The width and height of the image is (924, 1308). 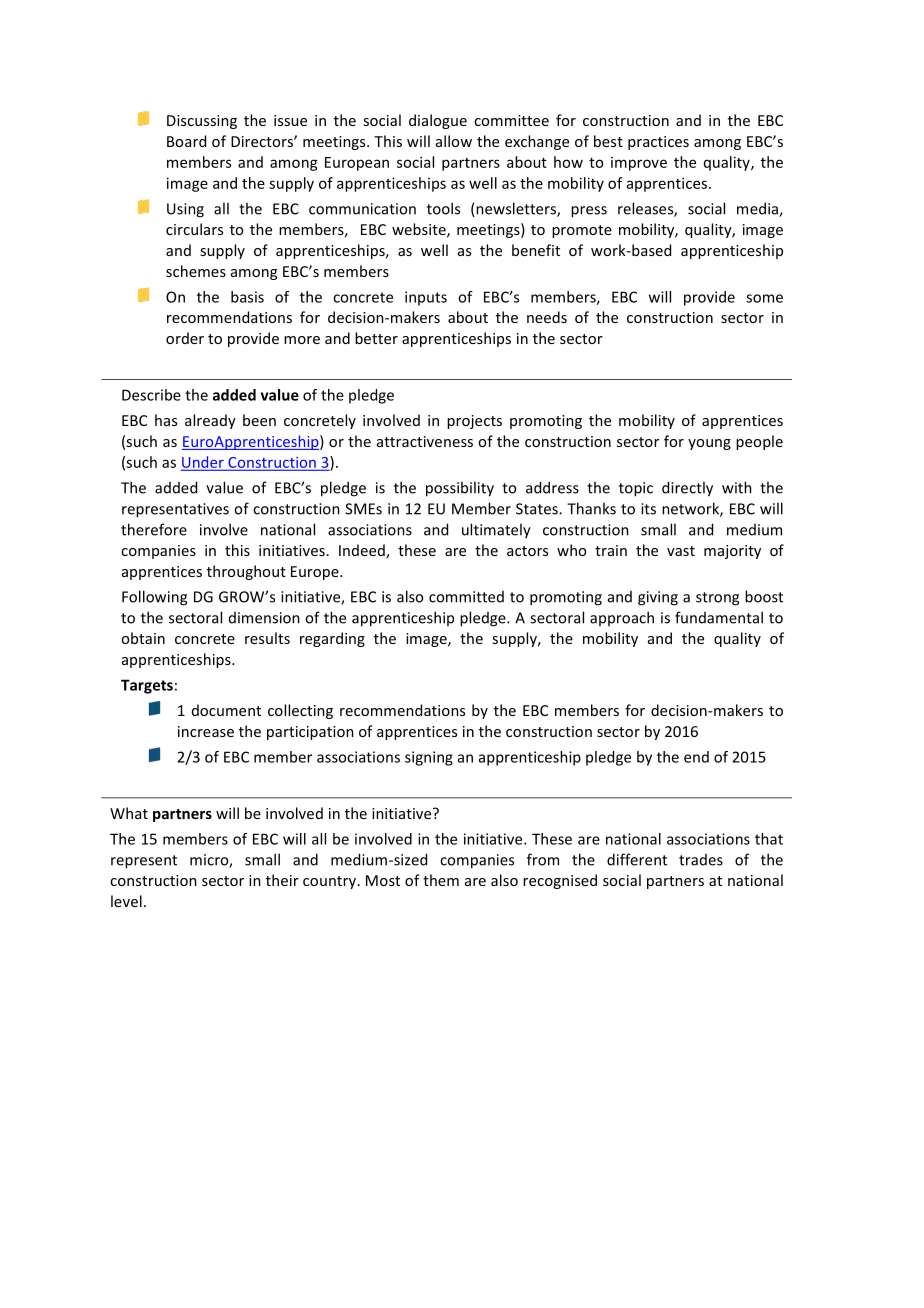 I want to click on practices, so click(x=658, y=143).
